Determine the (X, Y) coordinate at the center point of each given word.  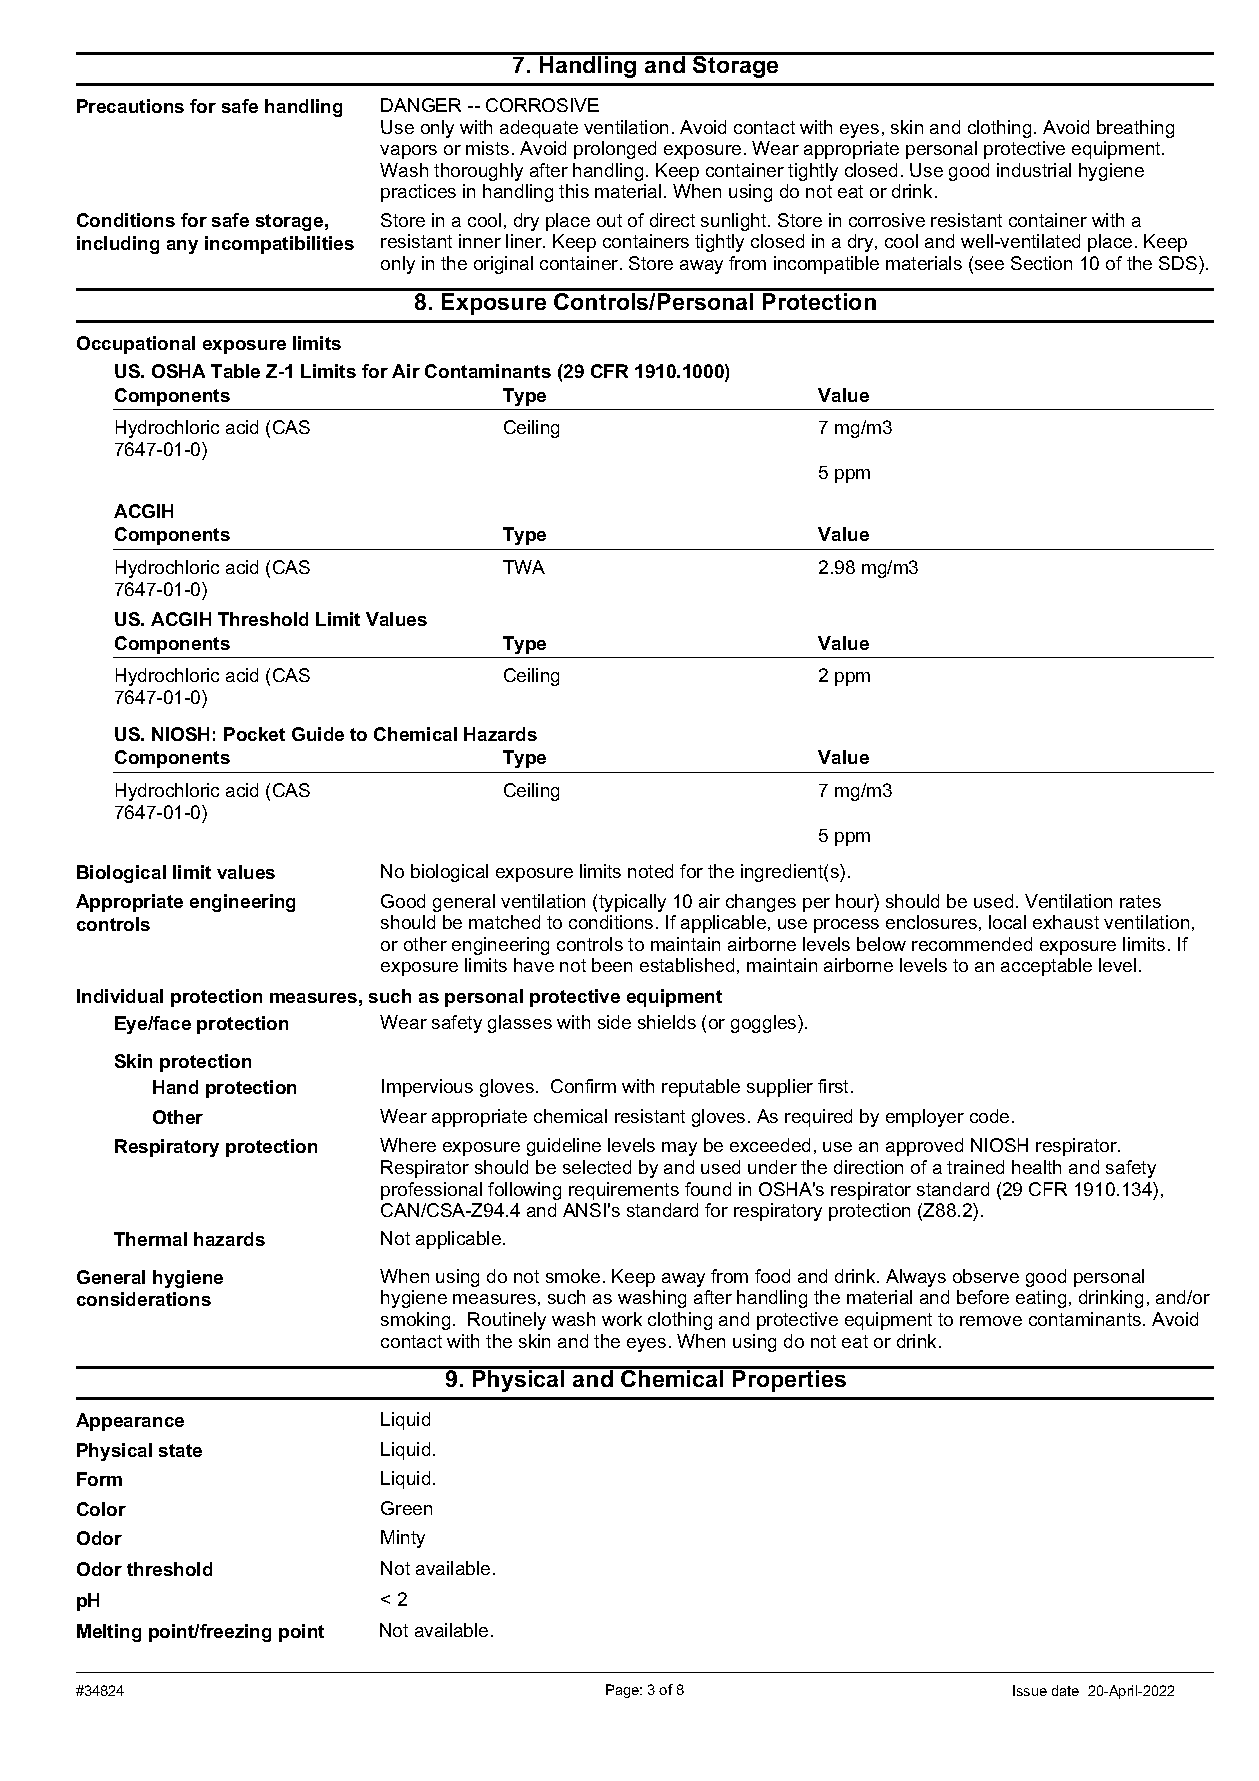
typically (632, 903)
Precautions (130, 106)
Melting (109, 1633)
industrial (1034, 170)
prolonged (615, 150)
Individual (120, 996)
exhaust (1066, 922)
